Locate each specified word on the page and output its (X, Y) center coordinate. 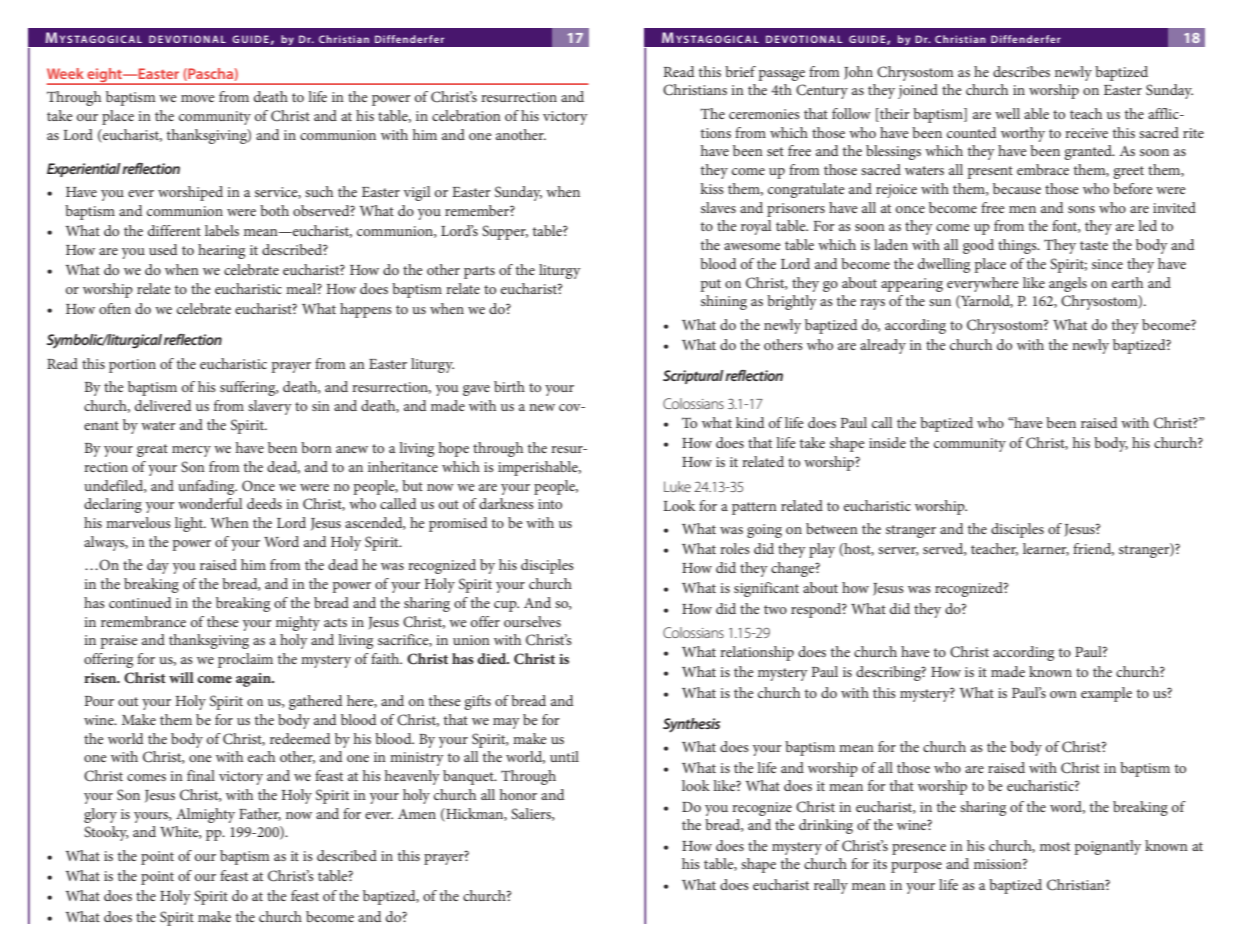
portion (132, 366)
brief (740, 71)
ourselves (532, 621)
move (198, 98)
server (898, 551)
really (831, 886)
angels (1068, 284)
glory (100, 815)
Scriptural (693, 377)
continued (140, 602)
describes (1021, 71)
